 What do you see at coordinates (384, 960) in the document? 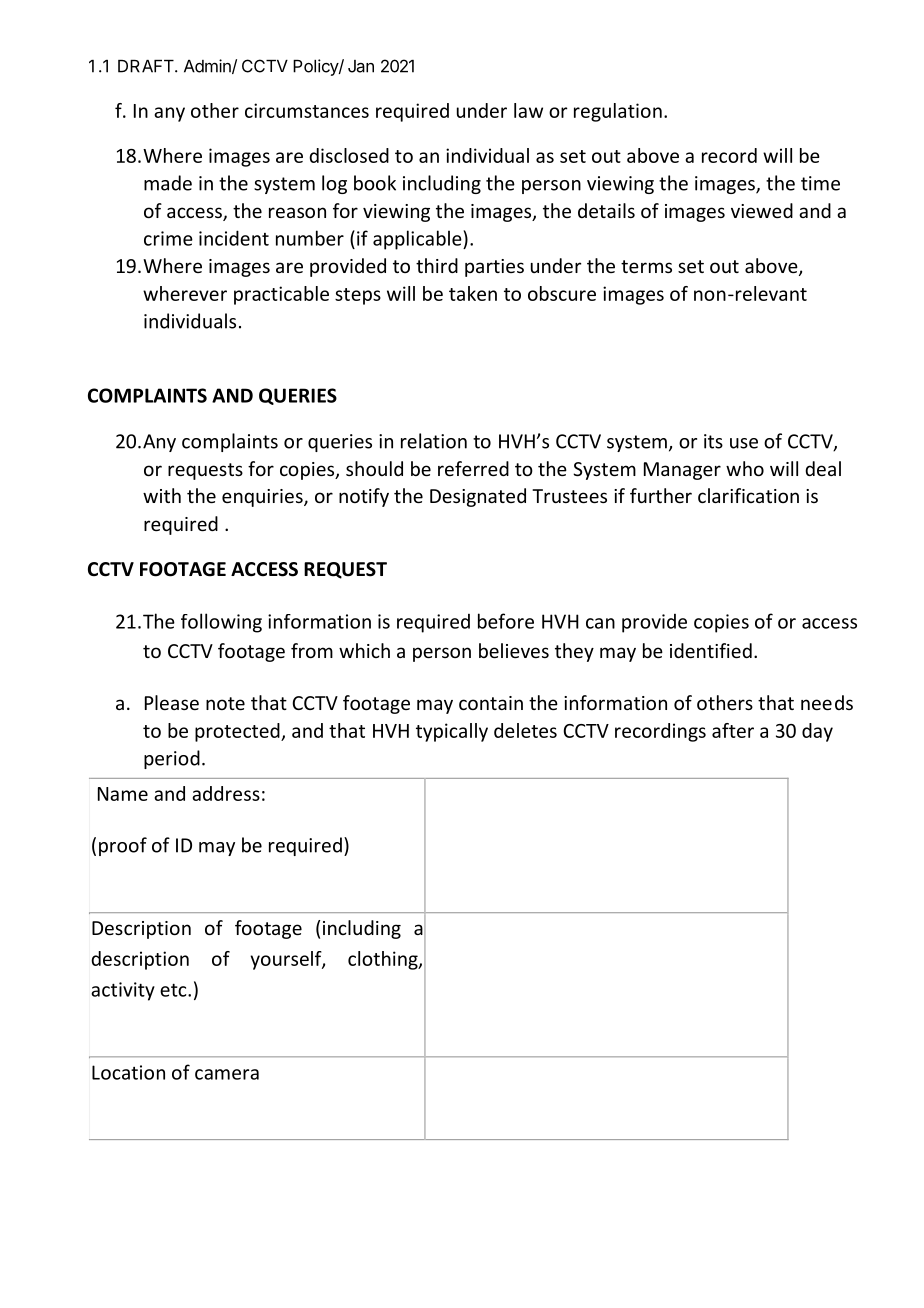
I see `clothing` at bounding box center [384, 960].
